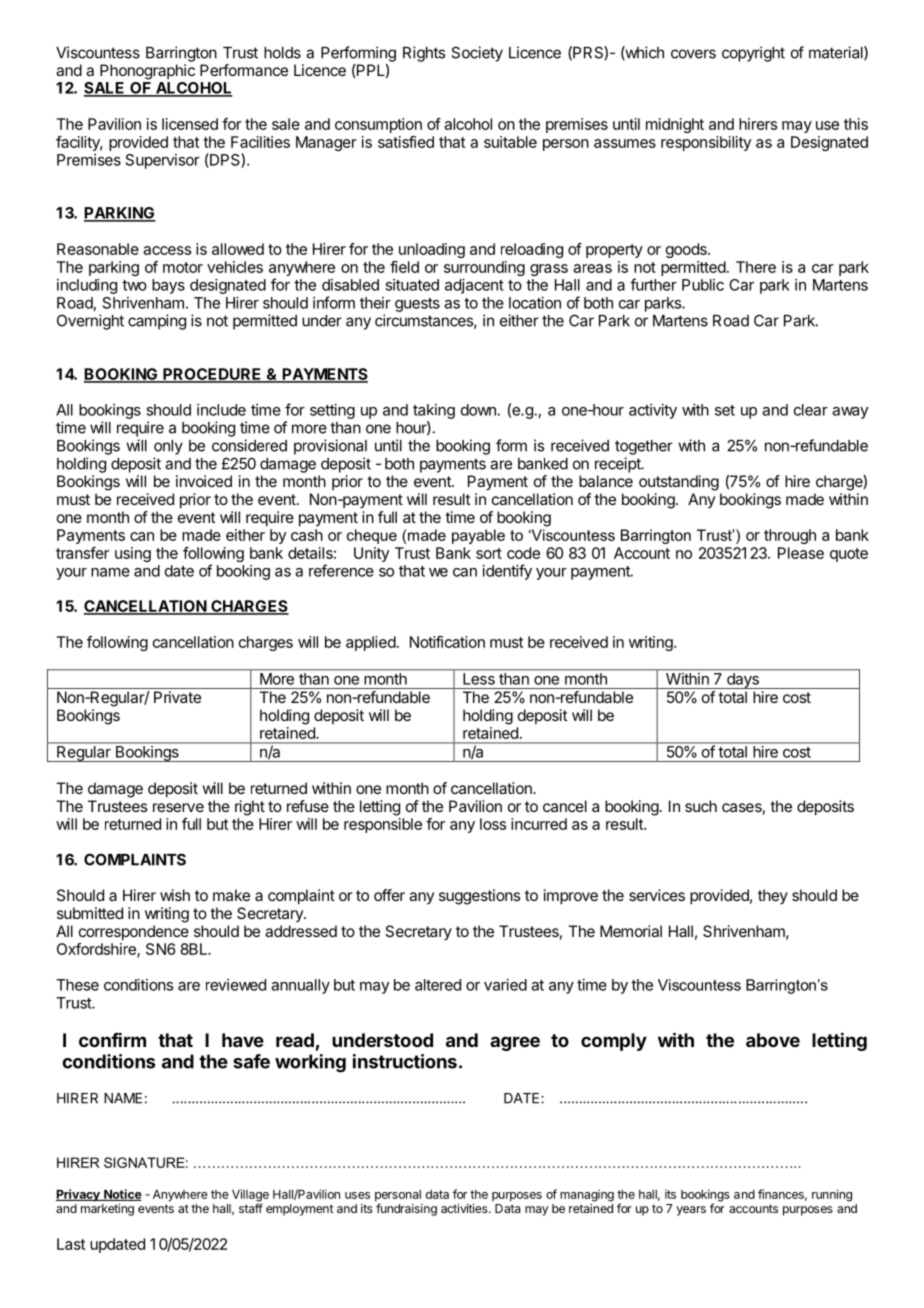 This screenshot has height=1308, width=924. I want to click on Please, so click(801, 553).
